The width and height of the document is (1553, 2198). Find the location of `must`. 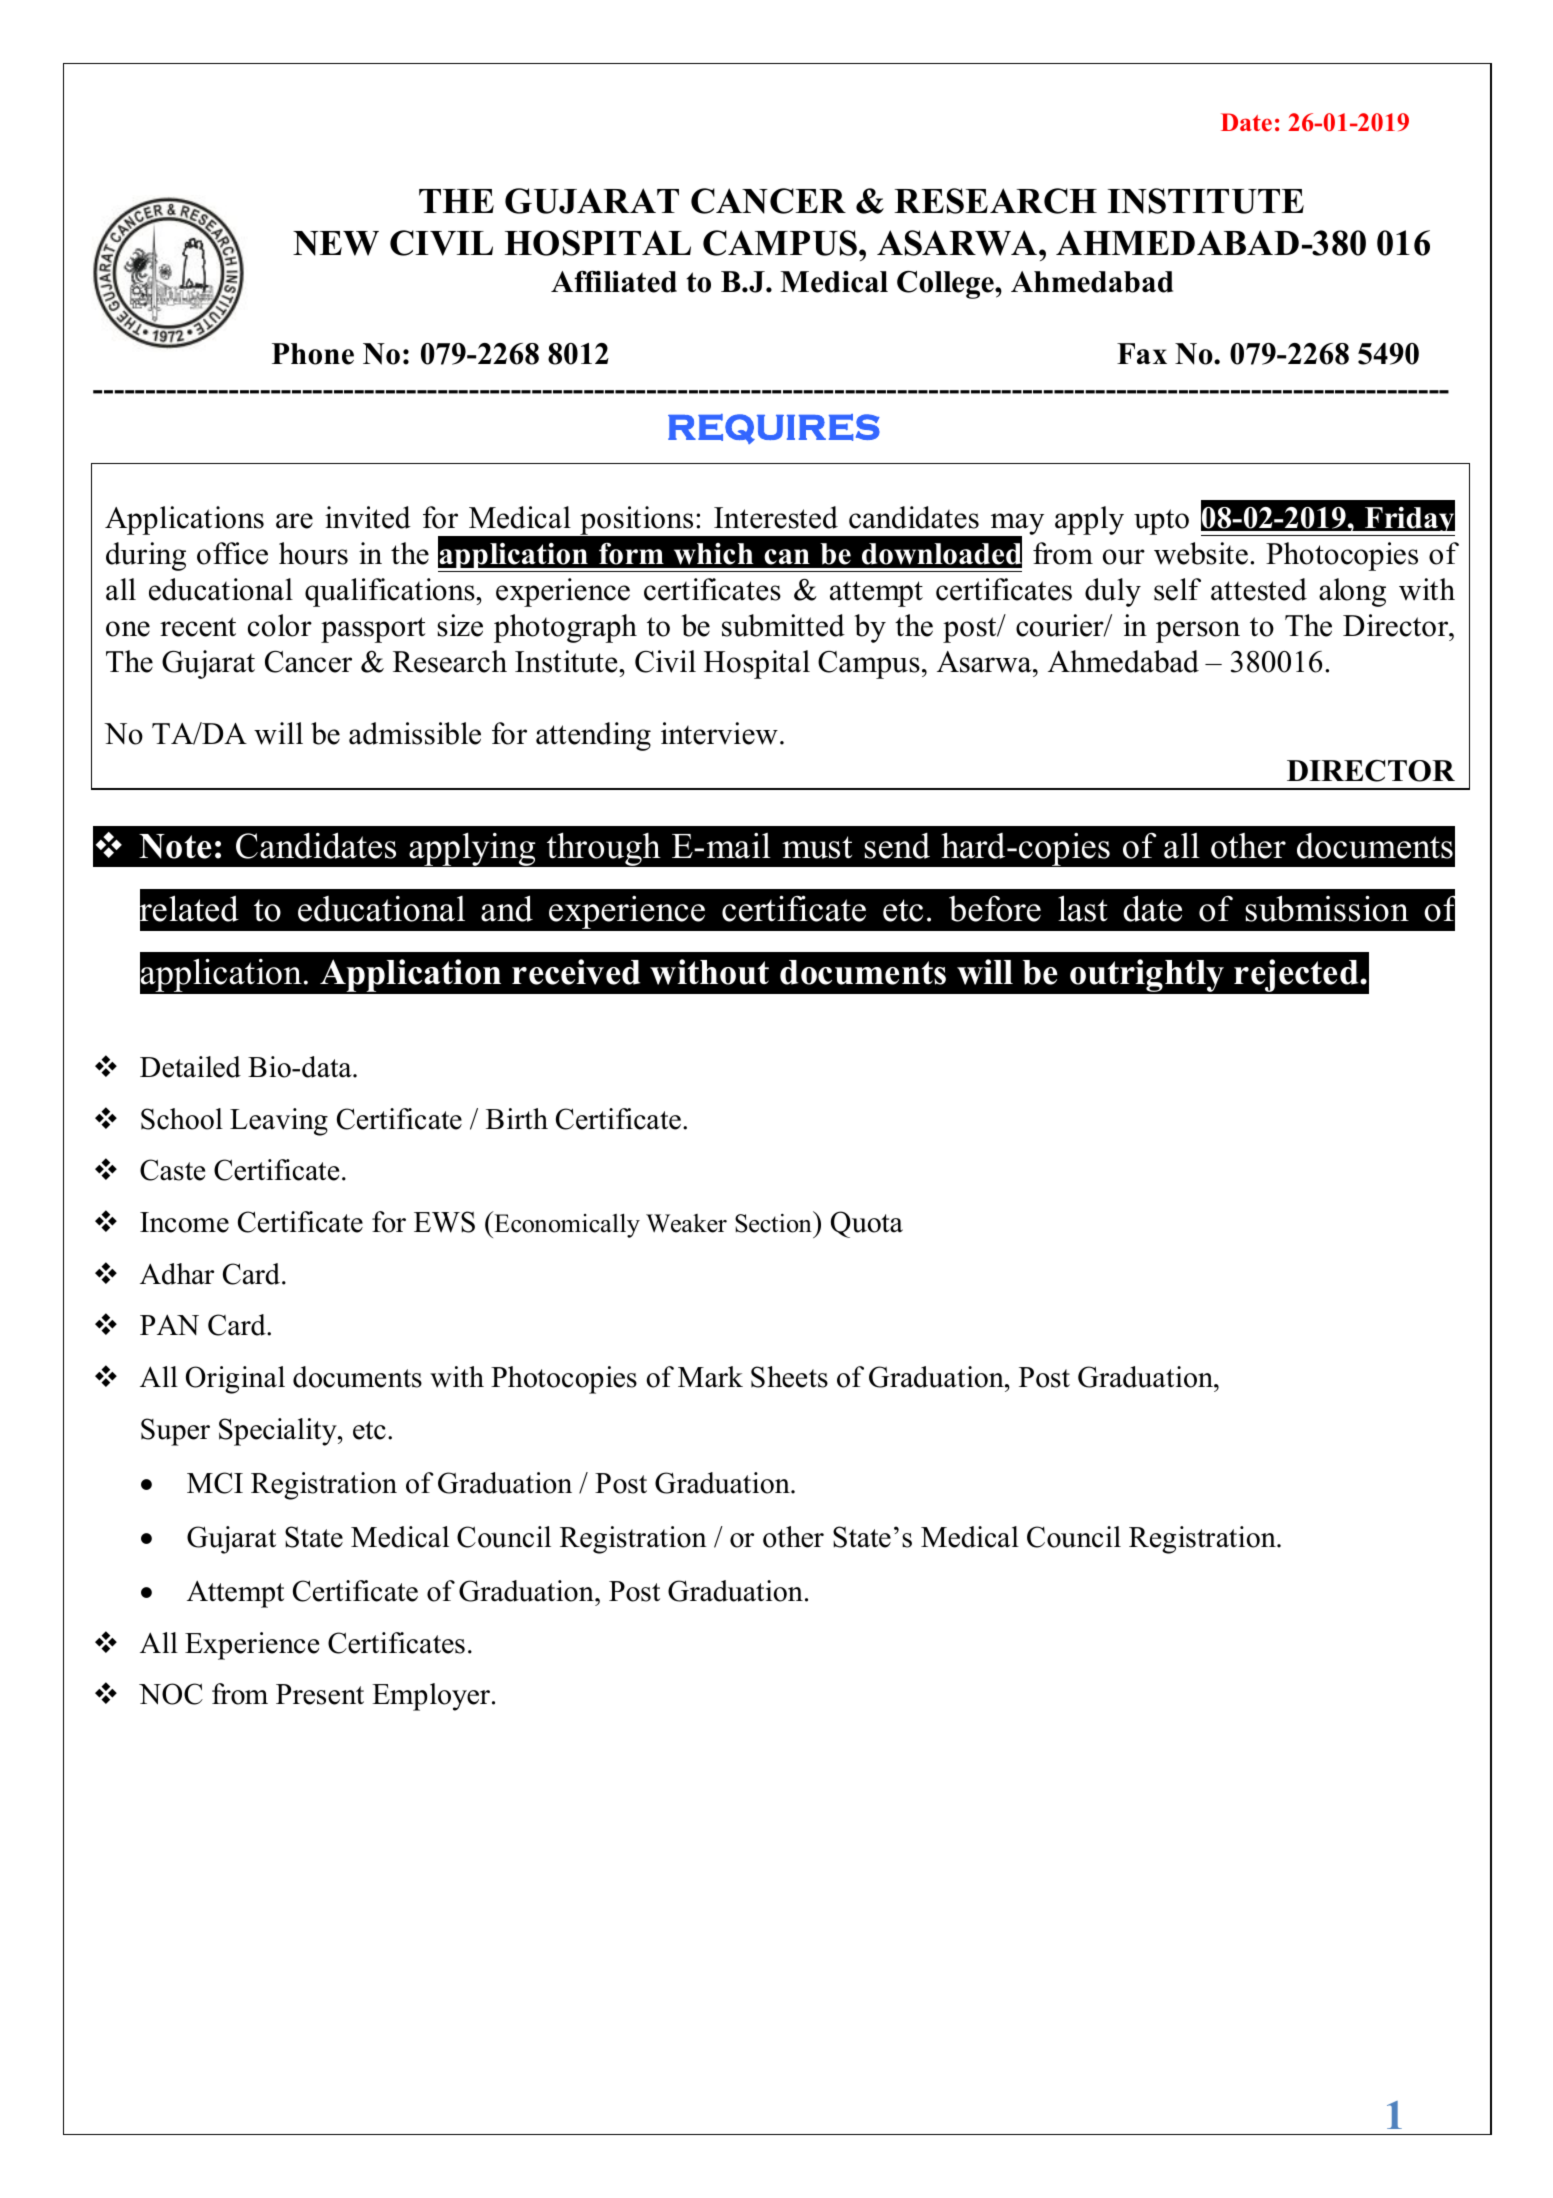

must is located at coordinates (817, 847).
